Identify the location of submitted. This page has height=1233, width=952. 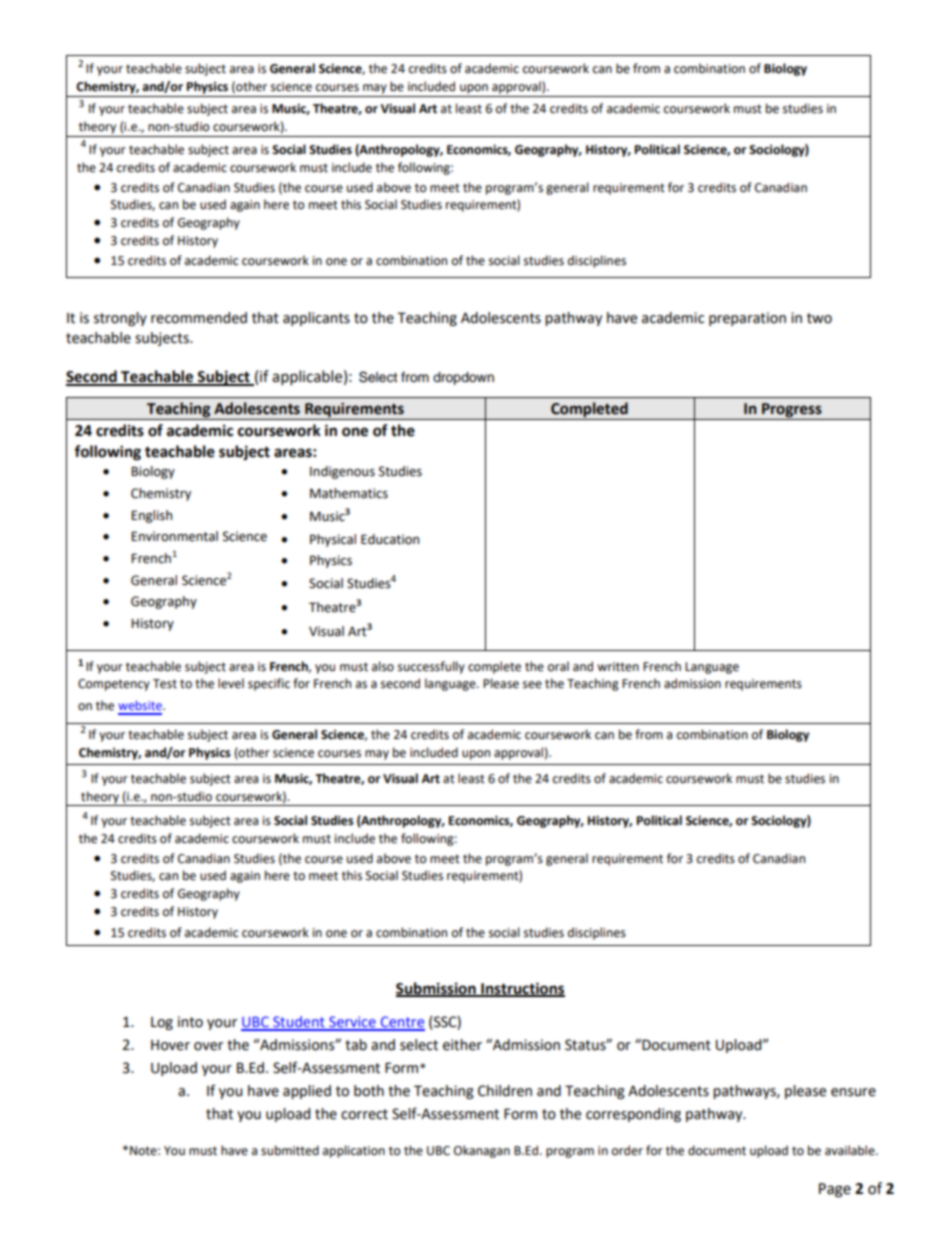
(290, 1150).
